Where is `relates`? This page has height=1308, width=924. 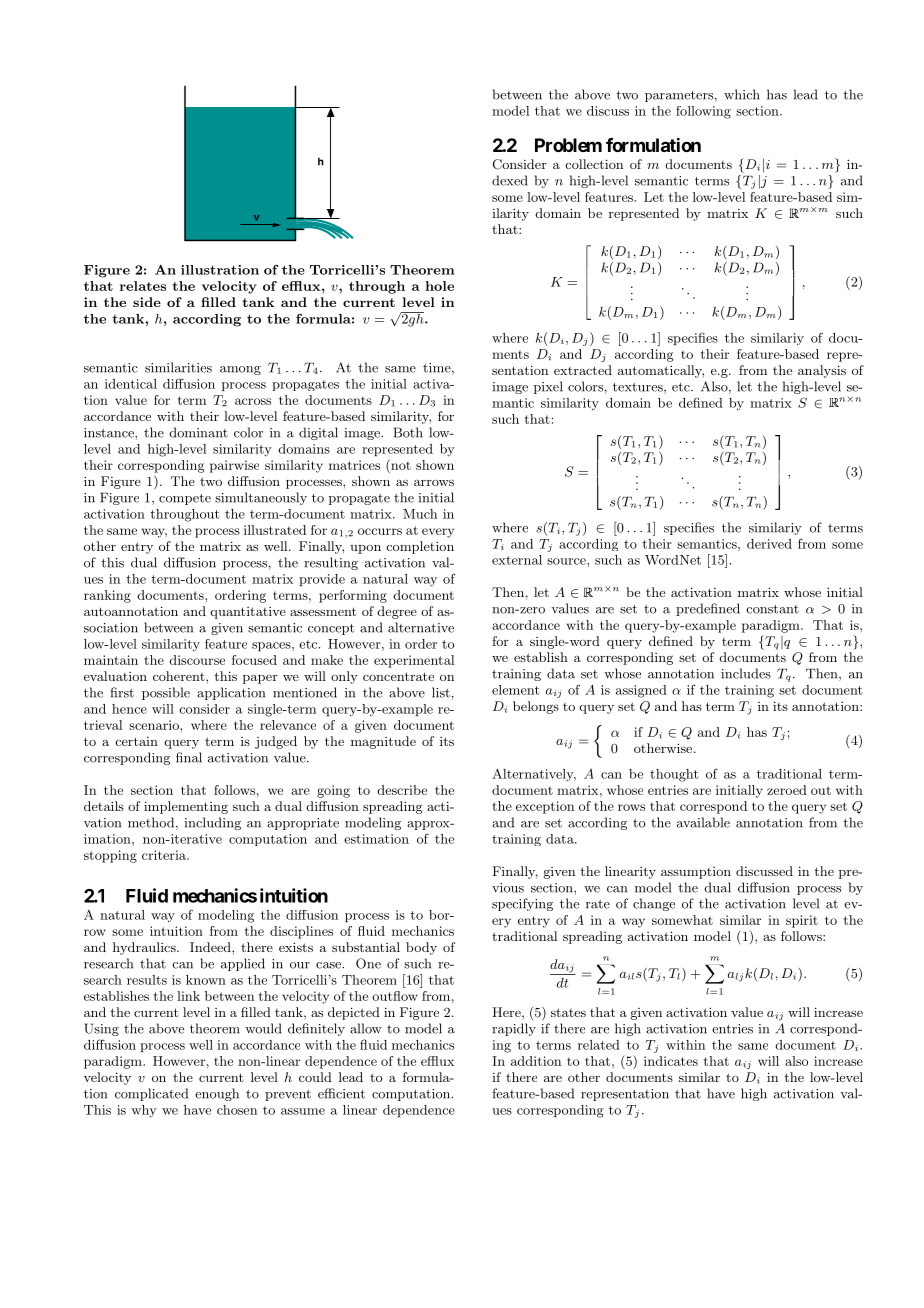 relates is located at coordinates (143, 286).
